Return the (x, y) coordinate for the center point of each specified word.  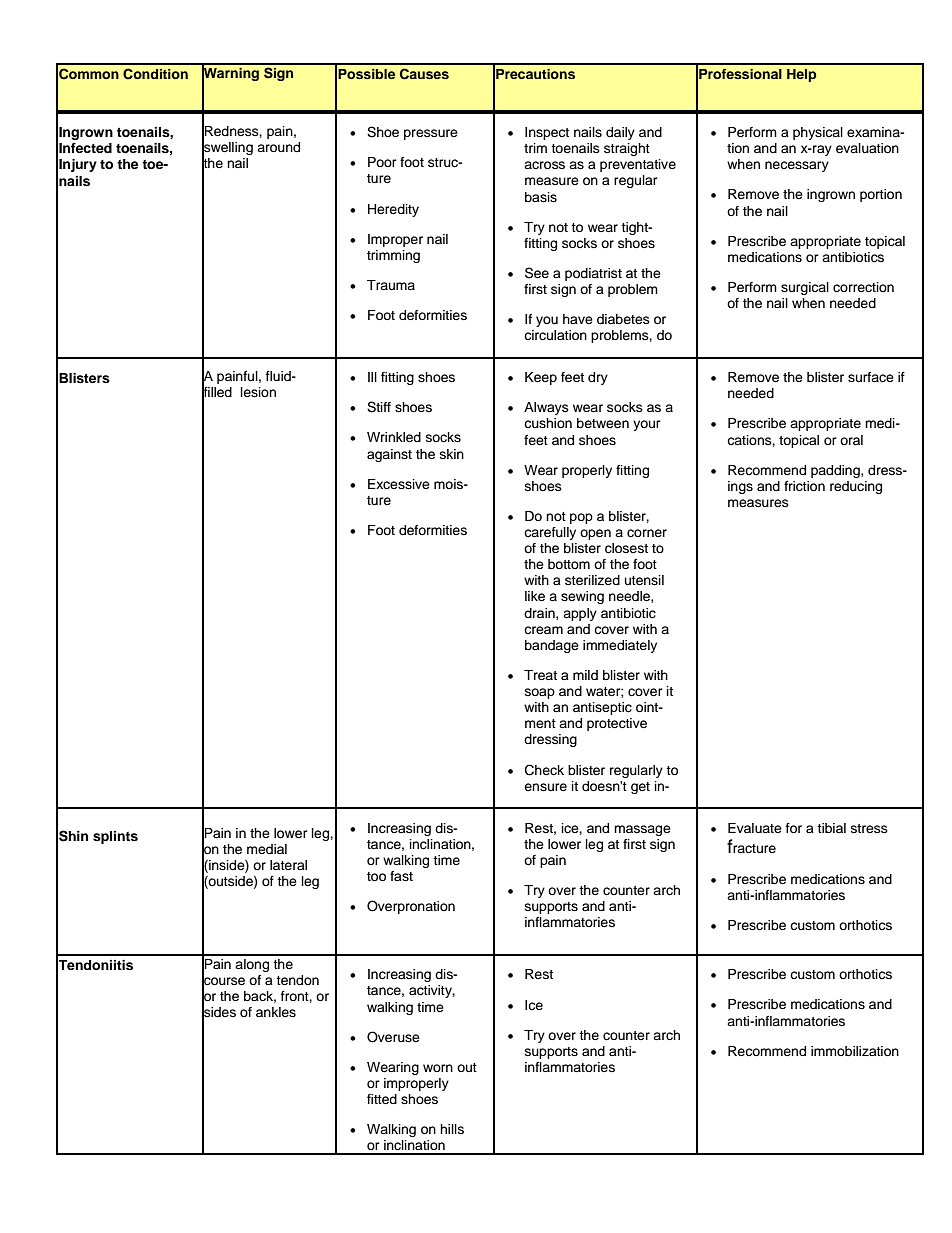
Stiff (379, 407)
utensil (644, 580)
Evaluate (755, 828)
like (535, 596)
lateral (288, 865)
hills (452, 1129)
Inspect (547, 133)
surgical (805, 288)
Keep (541, 378)
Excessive (399, 484)
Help (801, 75)
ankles (276, 1012)
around (278, 147)
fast (401, 876)
